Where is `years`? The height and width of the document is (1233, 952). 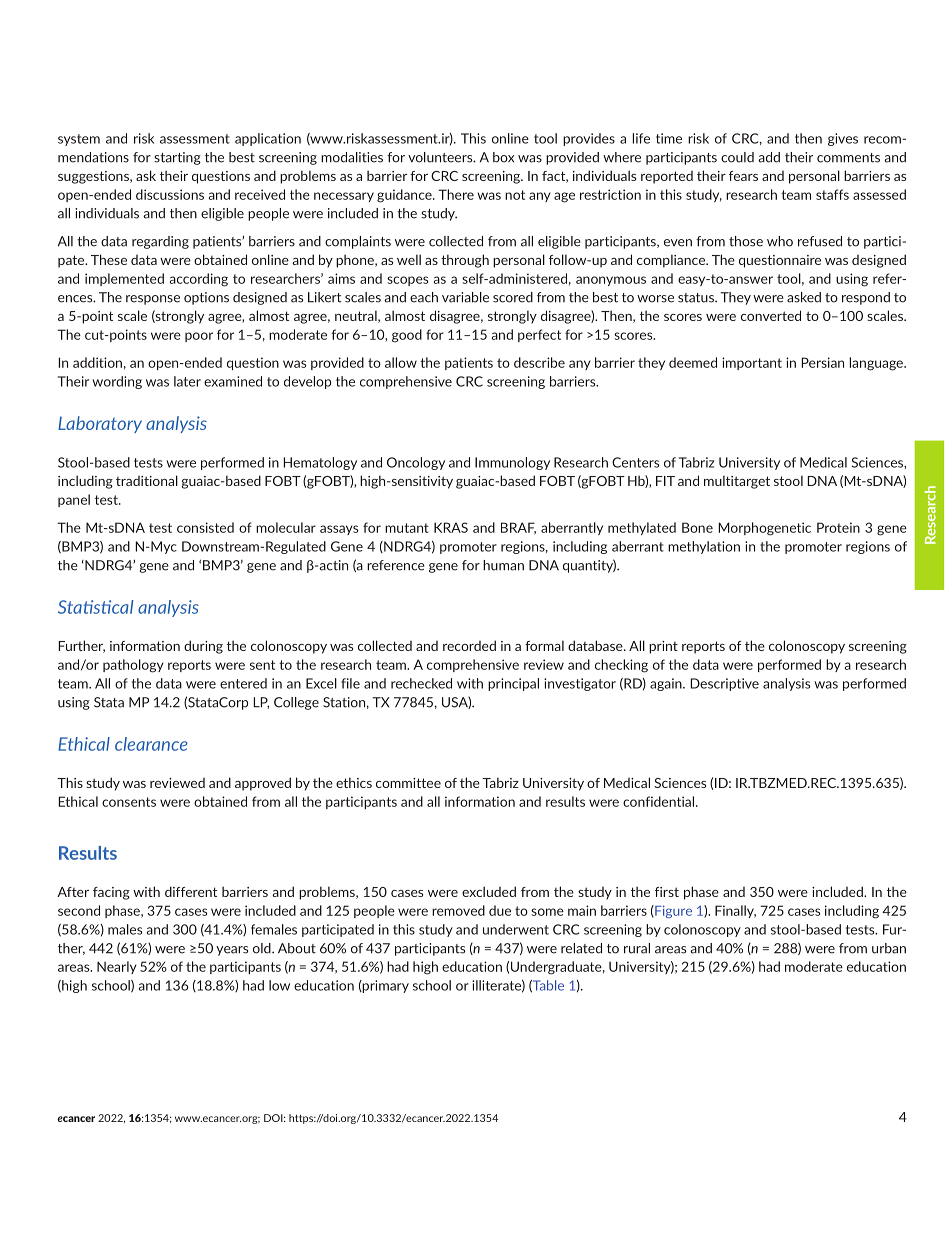 years is located at coordinates (232, 951).
